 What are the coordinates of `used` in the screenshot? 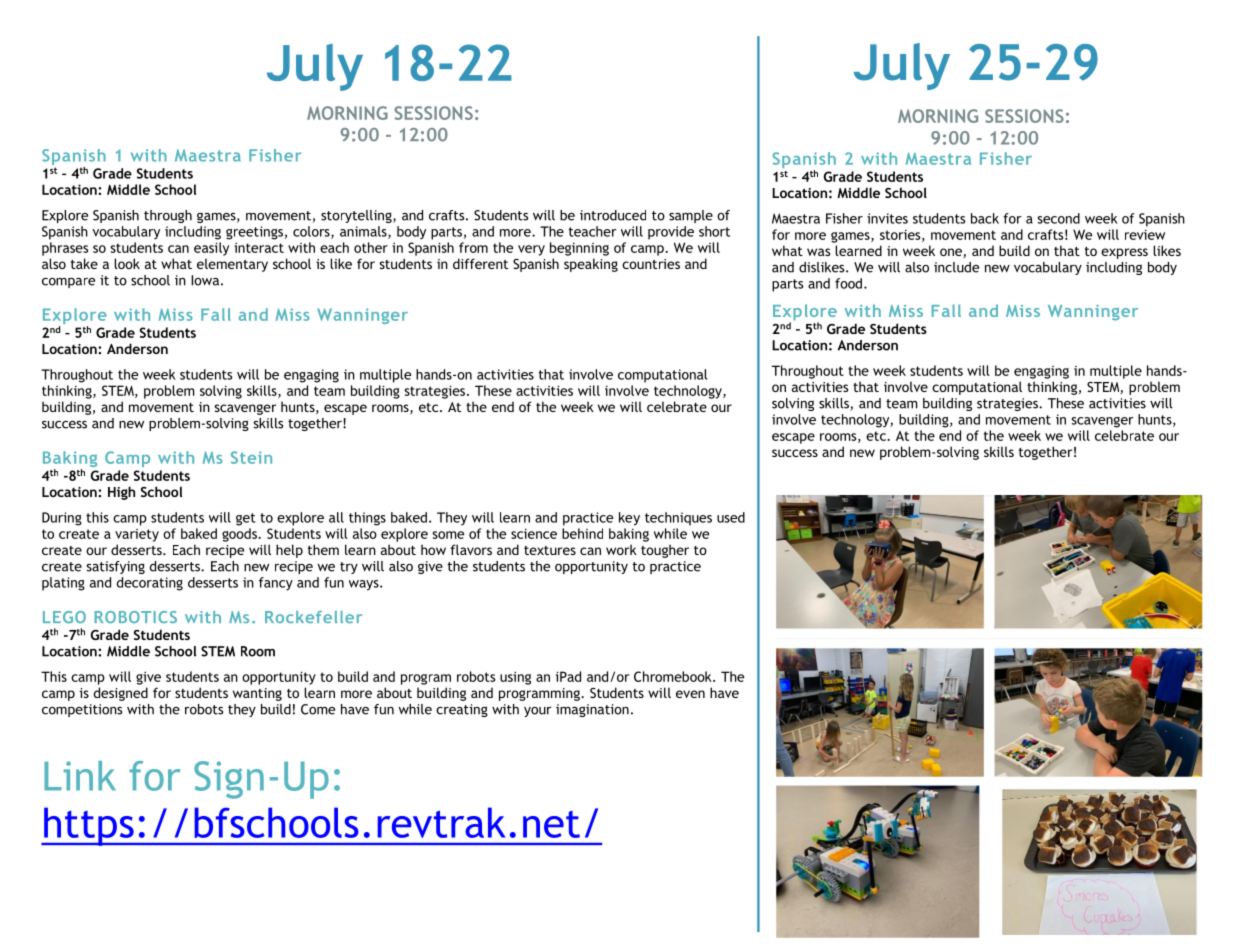 It's located at (731, 517).
